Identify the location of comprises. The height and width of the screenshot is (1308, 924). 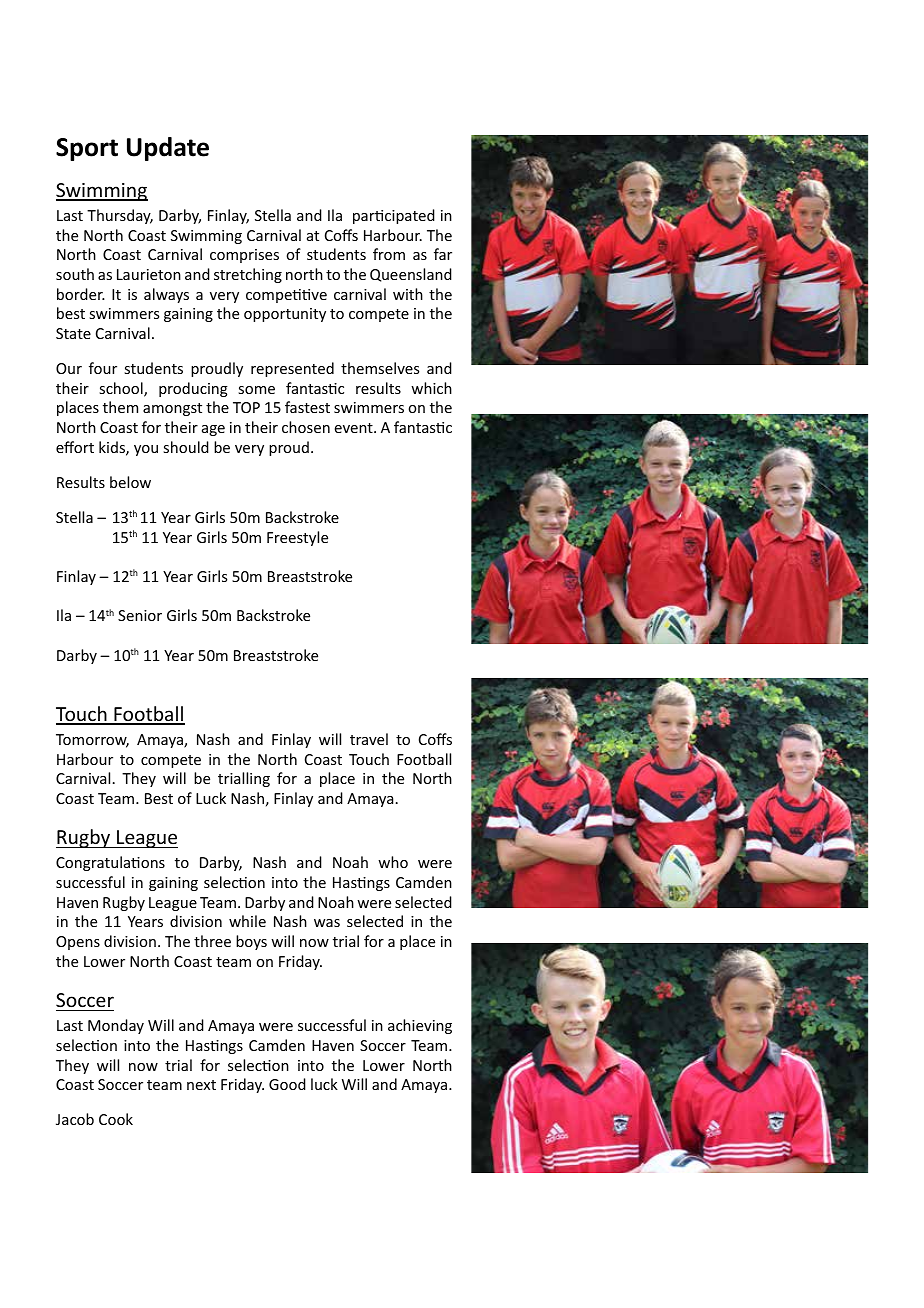
(244, 256).
